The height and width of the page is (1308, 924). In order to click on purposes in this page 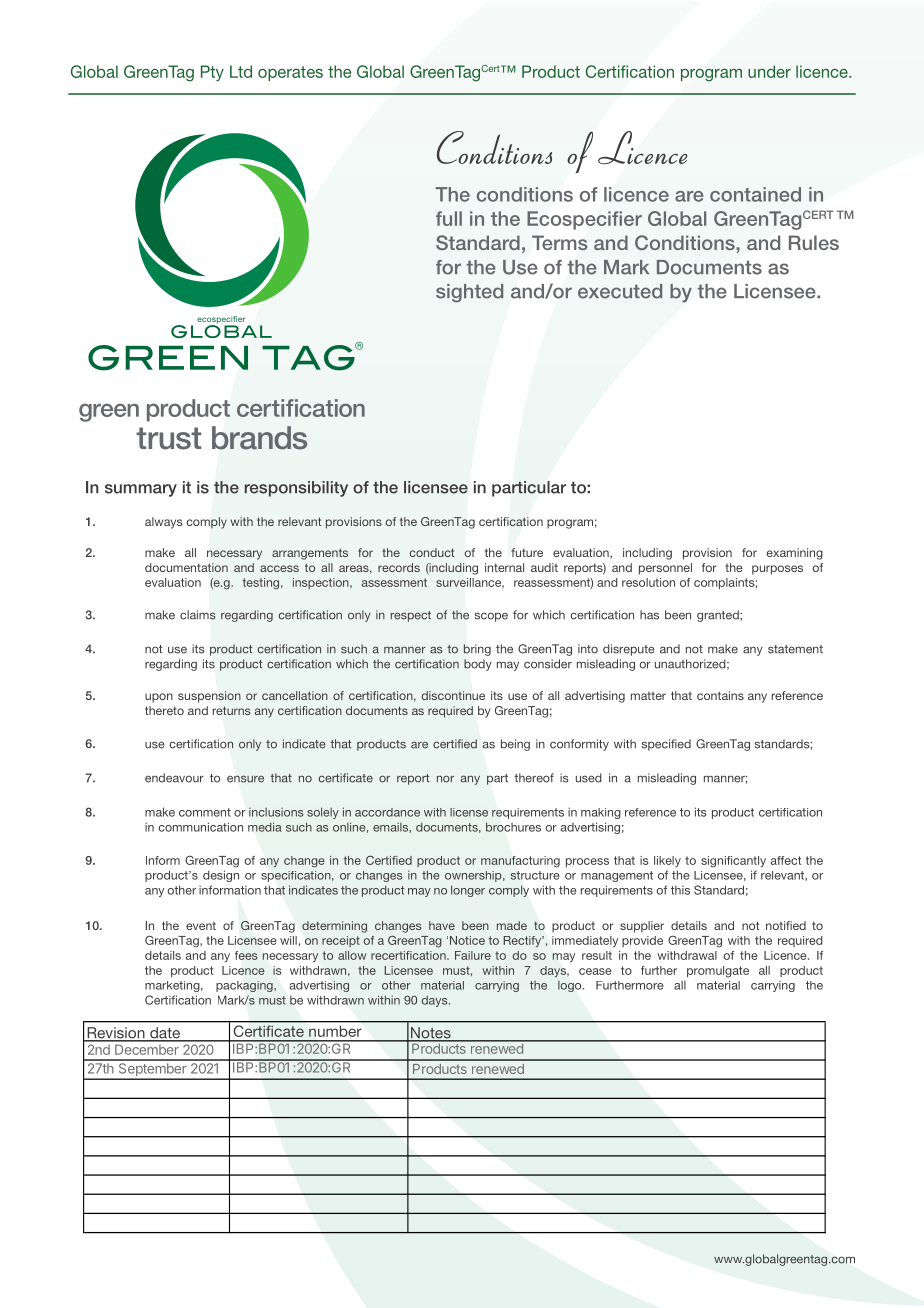, I will do `click(777, 570)`.
